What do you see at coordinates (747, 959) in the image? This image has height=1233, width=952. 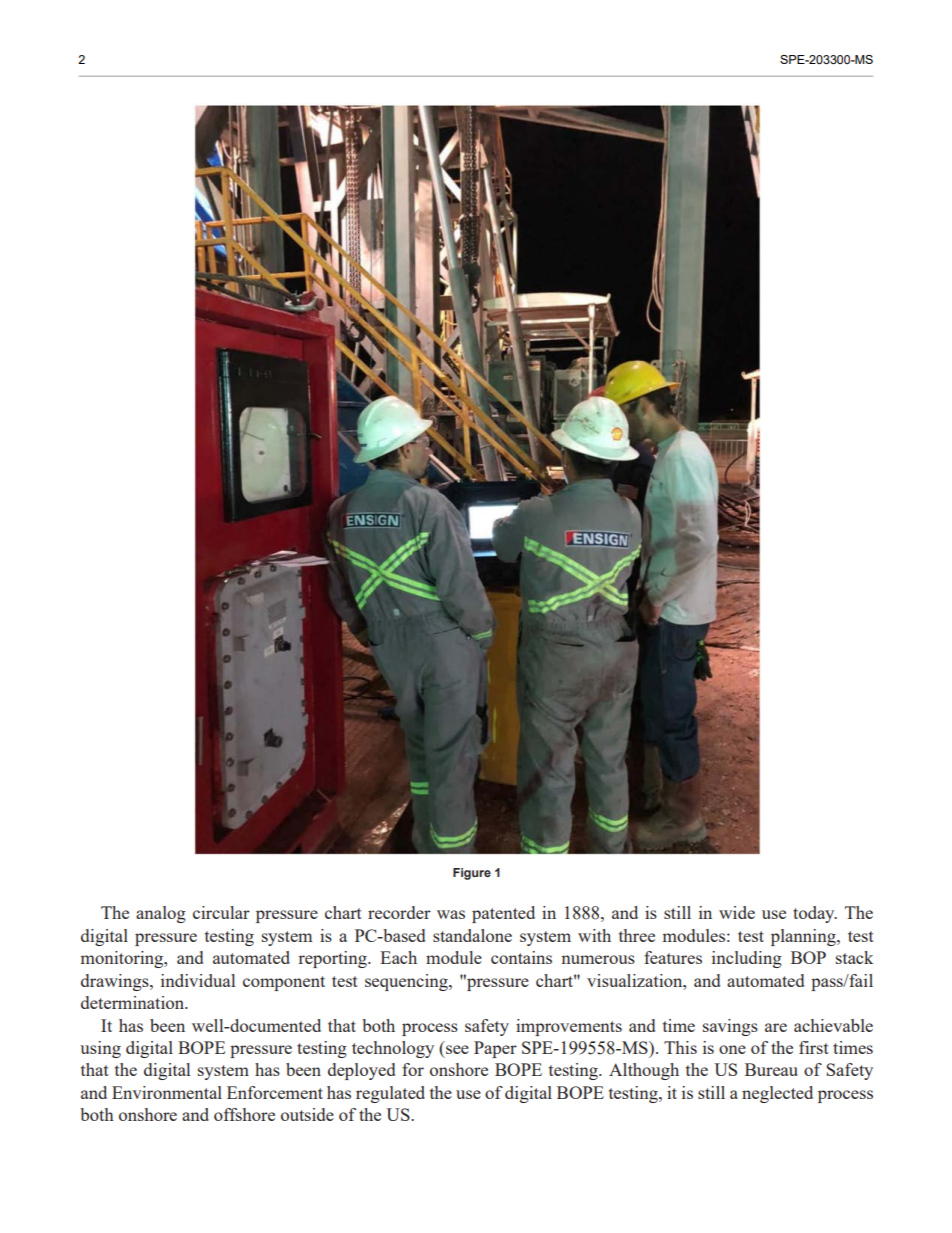 I see `including` at bounding box center [747, 959].
